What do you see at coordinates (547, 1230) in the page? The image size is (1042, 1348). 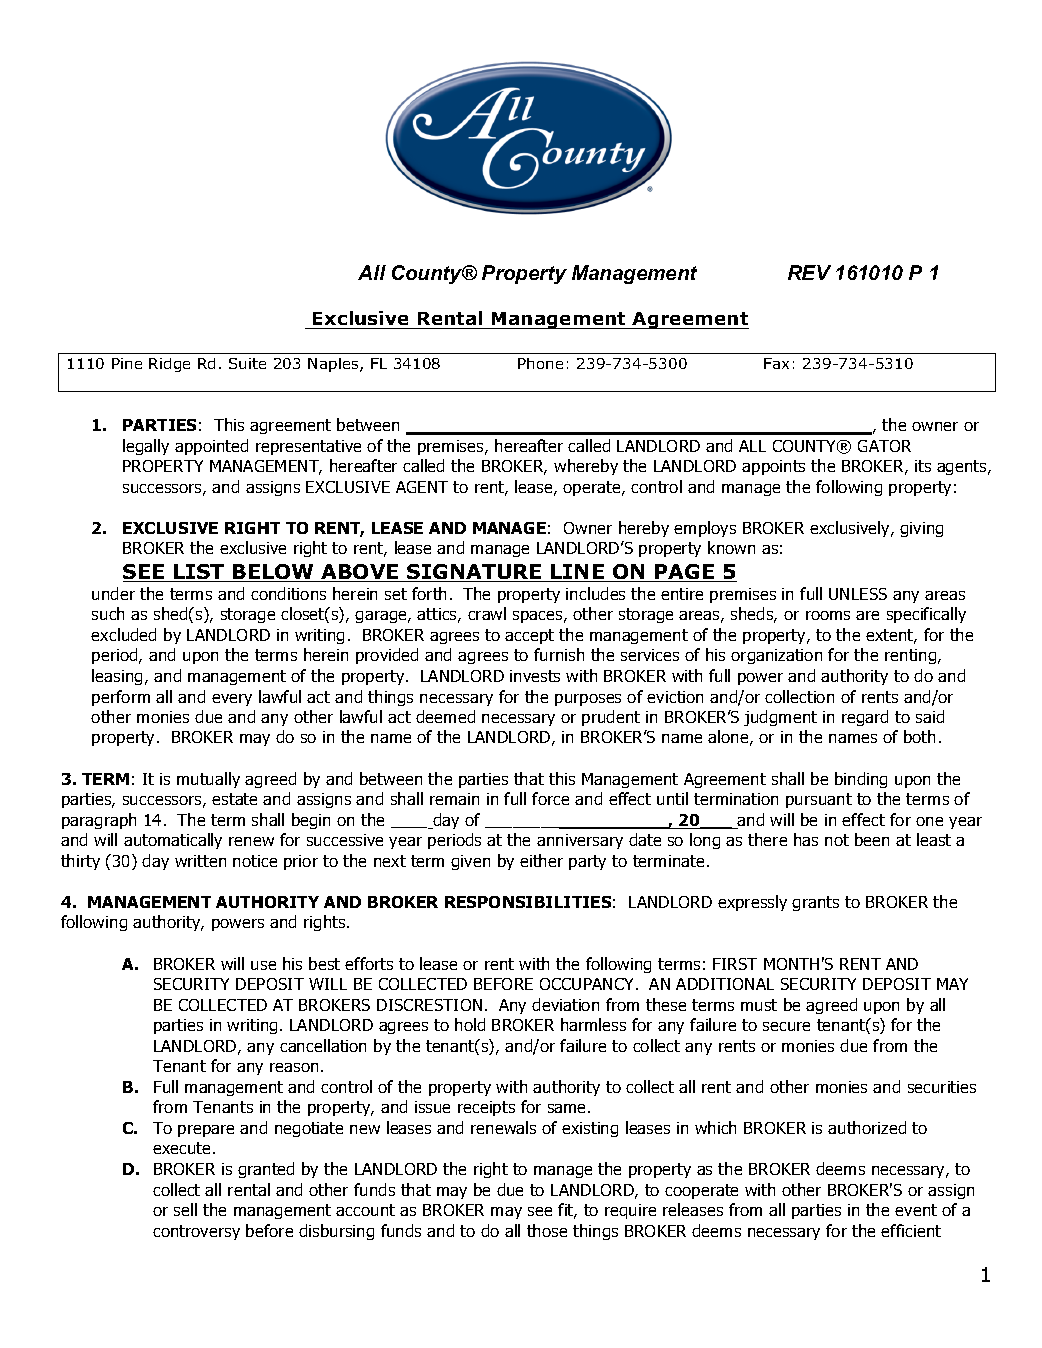 I see `those` at bounding box center [547, 1230].
